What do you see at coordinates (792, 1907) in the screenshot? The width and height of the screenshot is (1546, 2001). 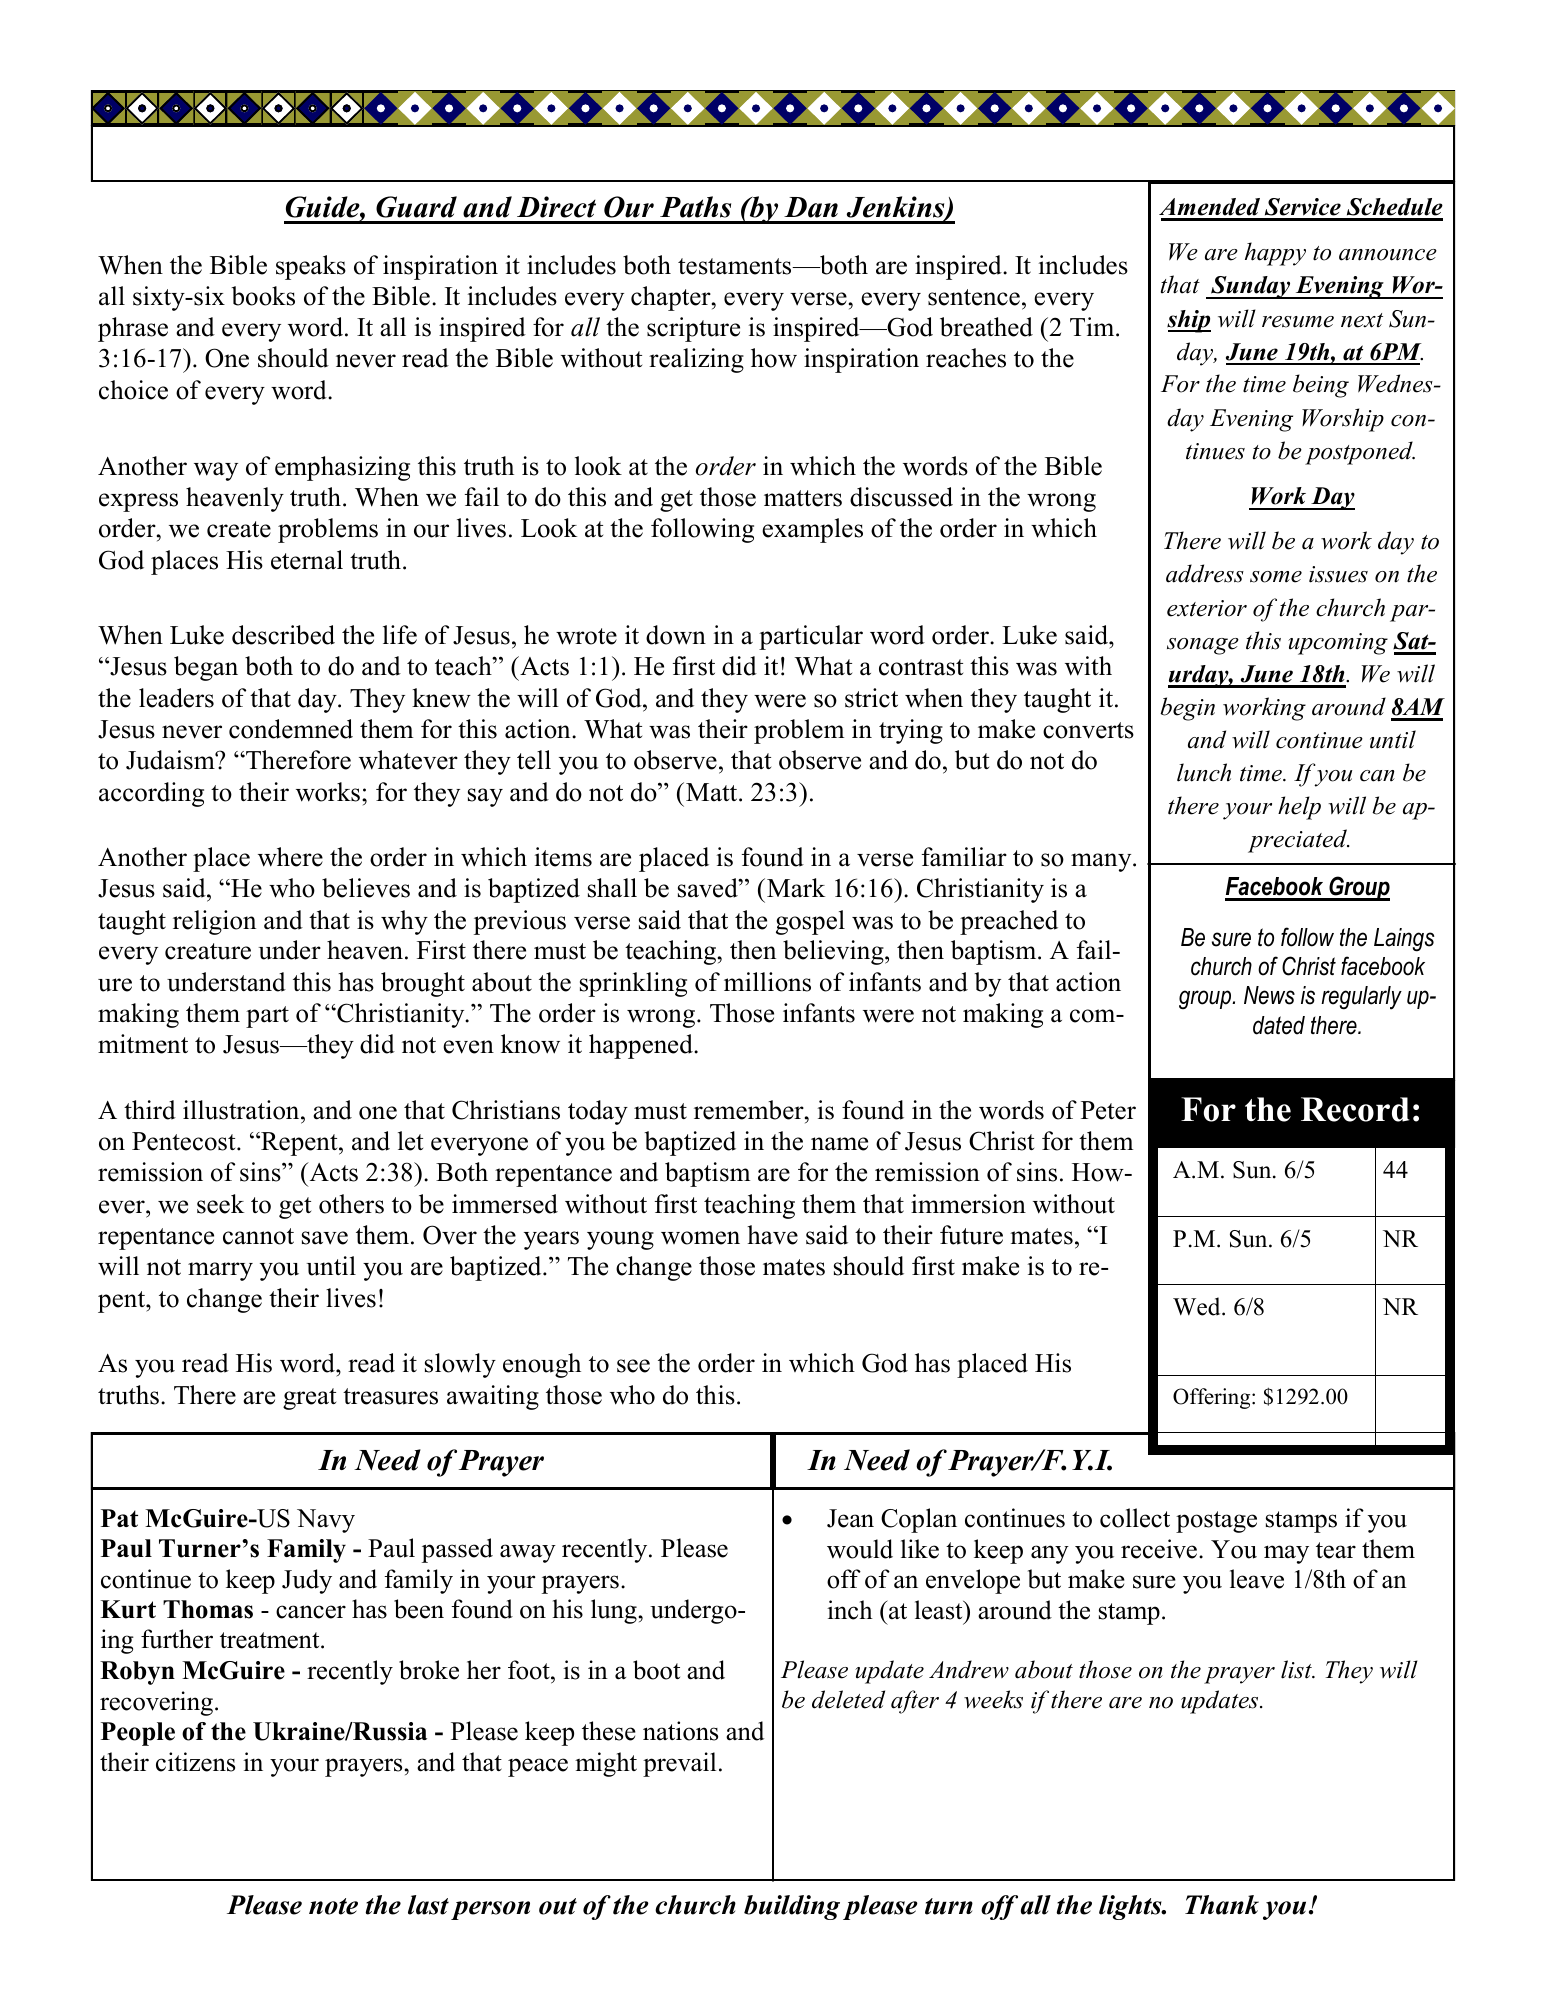 I see `building` at bounding box center [792, 1907].
